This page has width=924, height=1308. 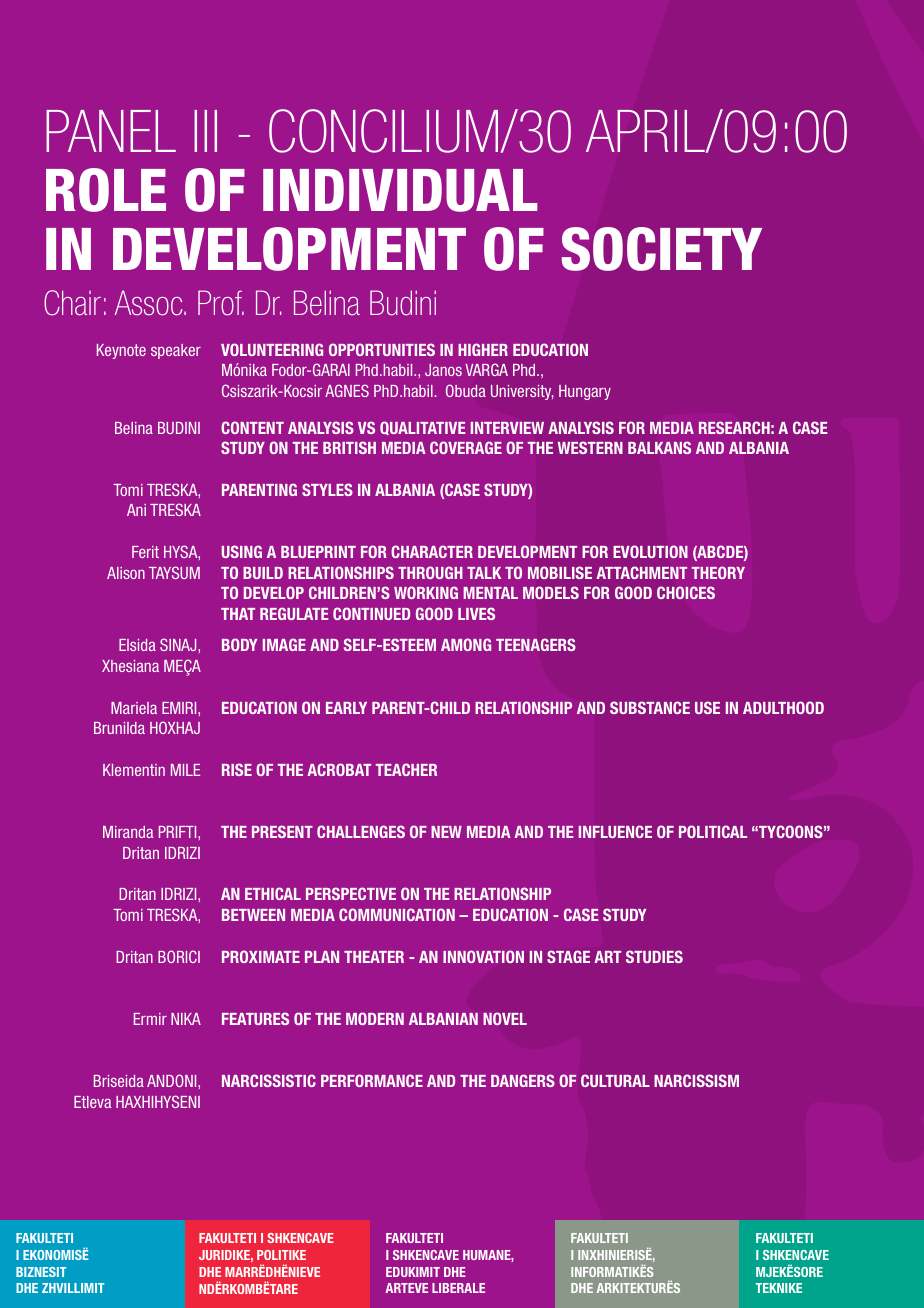 I want to click on PERFORMANCE, so click(x=372, y=1080).
